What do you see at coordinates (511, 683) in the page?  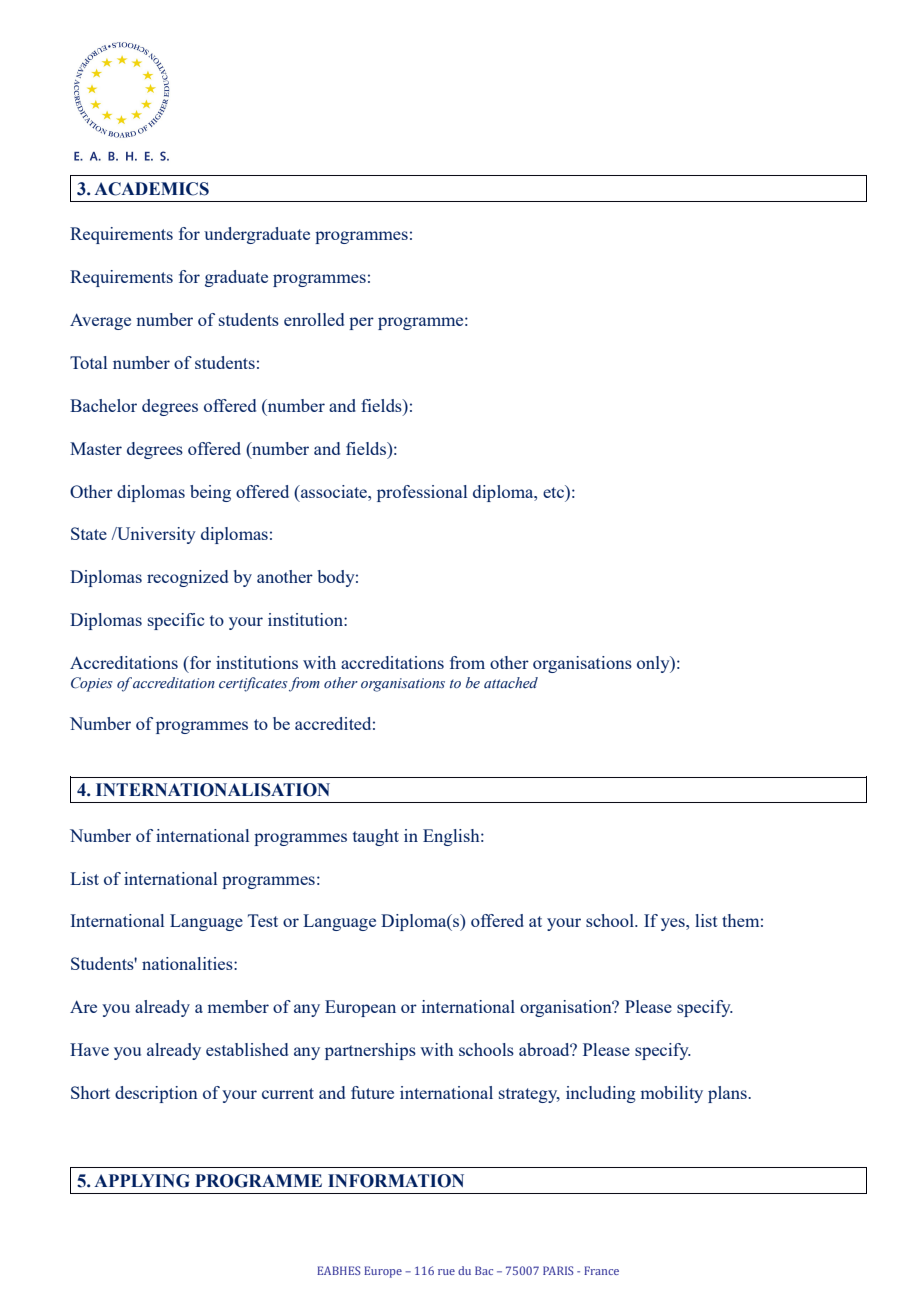 I see `attached` at bounding box center [511, 683].
